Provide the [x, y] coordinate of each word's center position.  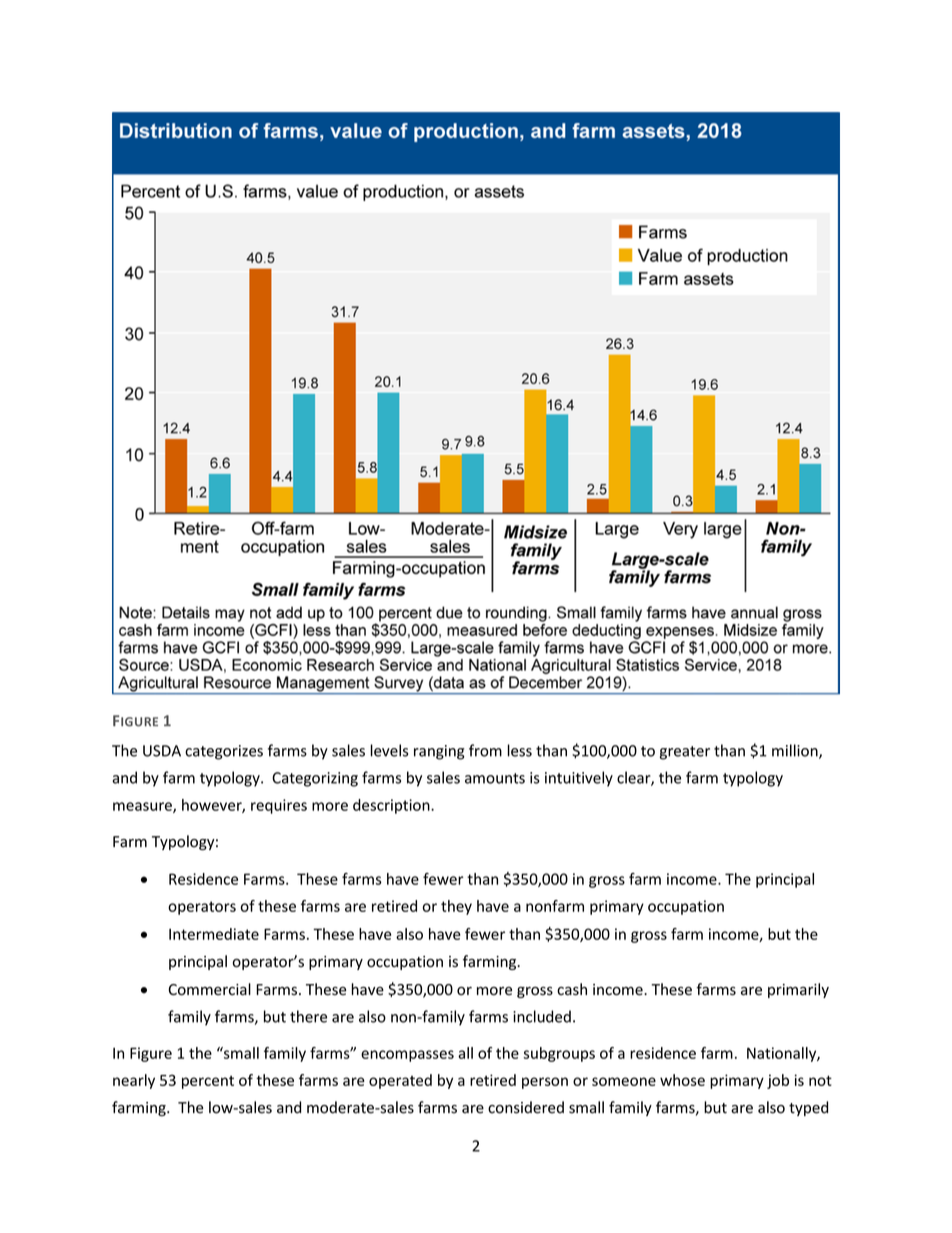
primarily [798, 990]
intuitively [579, 779]
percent [208, 1082]
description [392, 806]
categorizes [224, 752]
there [308, 1016]
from [485, 750]
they [456, 907]
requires [279, 806]
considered [526, 1107]
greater [685, 753]
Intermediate [214, 934]
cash [572, 989]
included [542, 1016]
